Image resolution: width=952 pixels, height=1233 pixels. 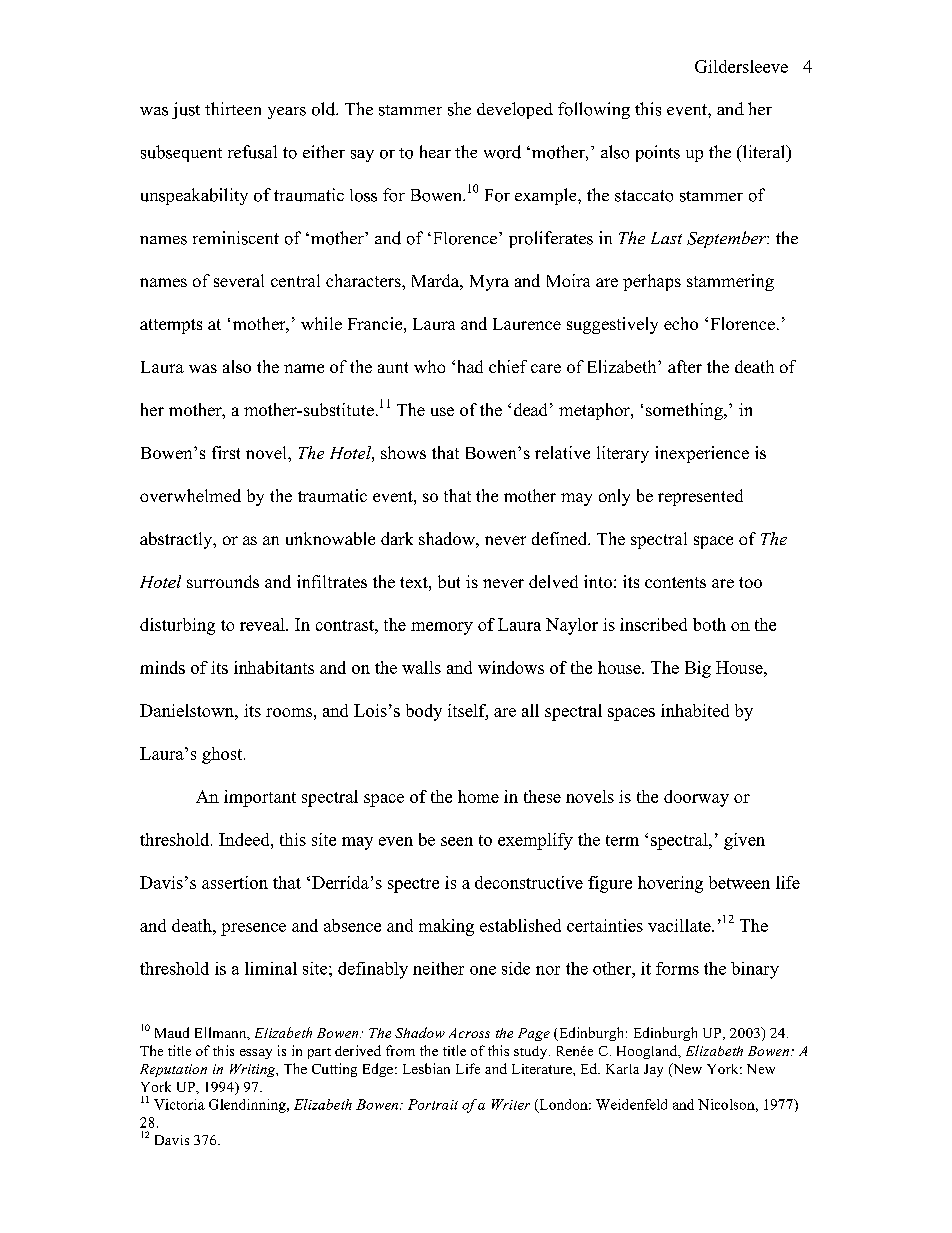 What do you see at coordinates (226, 452) in the screenshot?
I see `first` at bounding box center [226, 452].
